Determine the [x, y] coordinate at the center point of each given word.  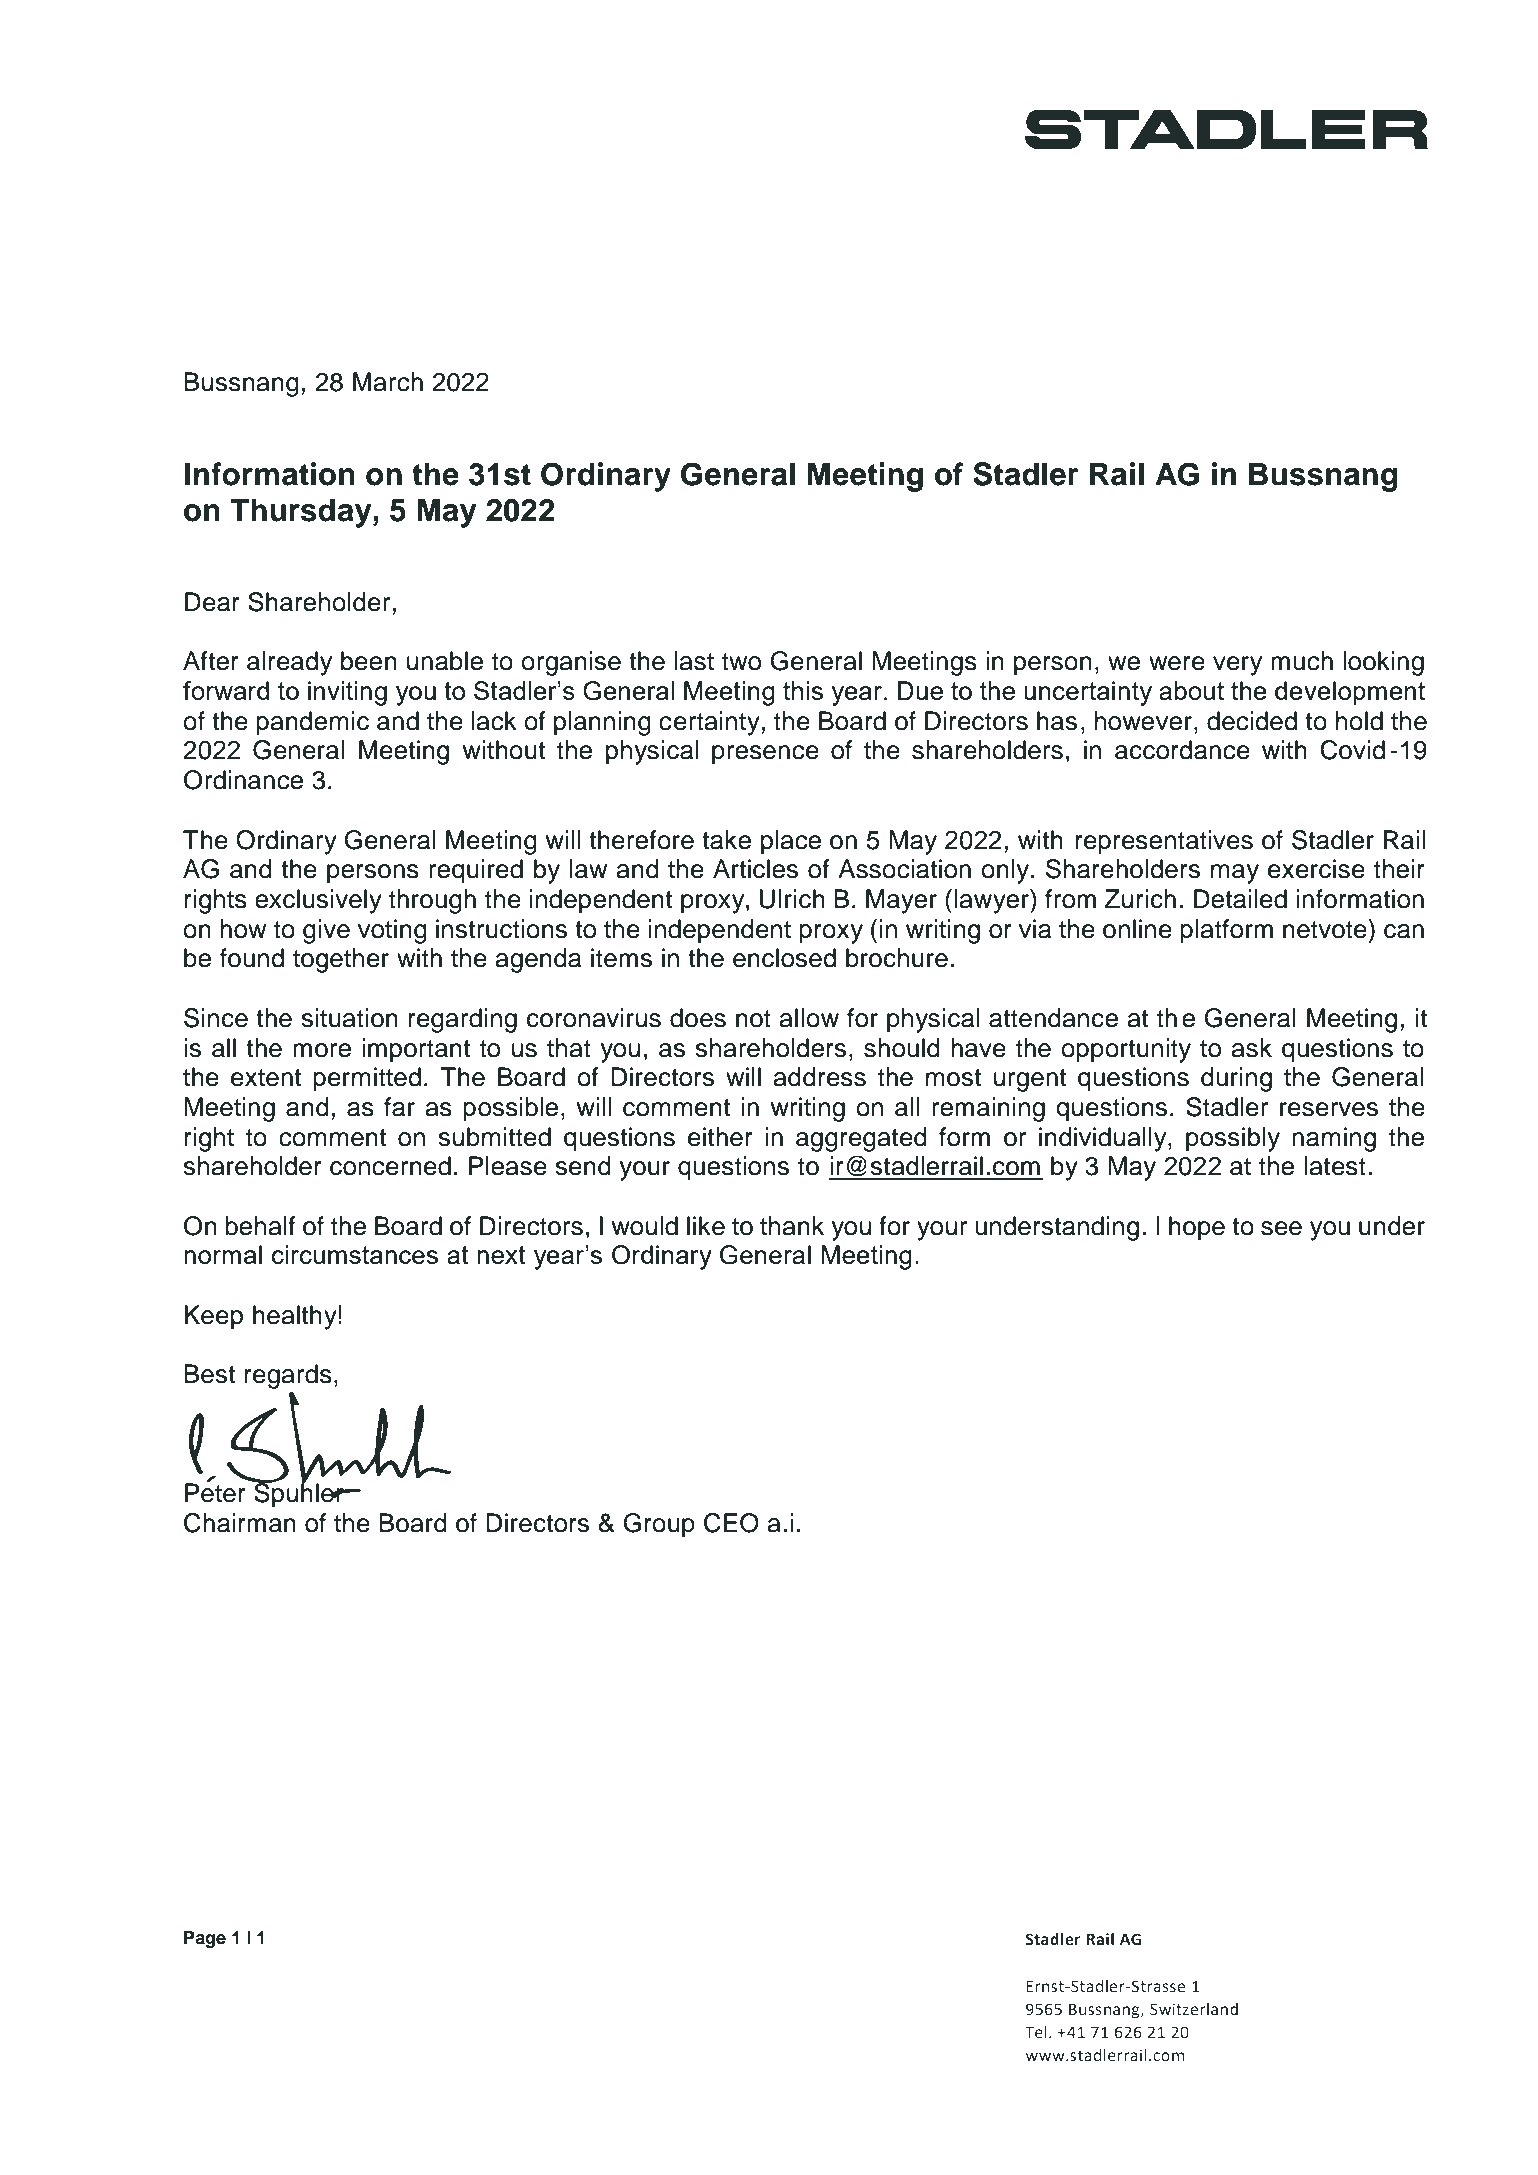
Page [205, 1939]
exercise [1316, 869]
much [1302, 661]
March [388, 382]
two [741, 662]
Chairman [240, 1523]
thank [792, 1226]
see [1281, 1228]
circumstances [355, 1254]
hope [1197, 1228]
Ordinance [243, 780]
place [791, 842]
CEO [731, 1523]
